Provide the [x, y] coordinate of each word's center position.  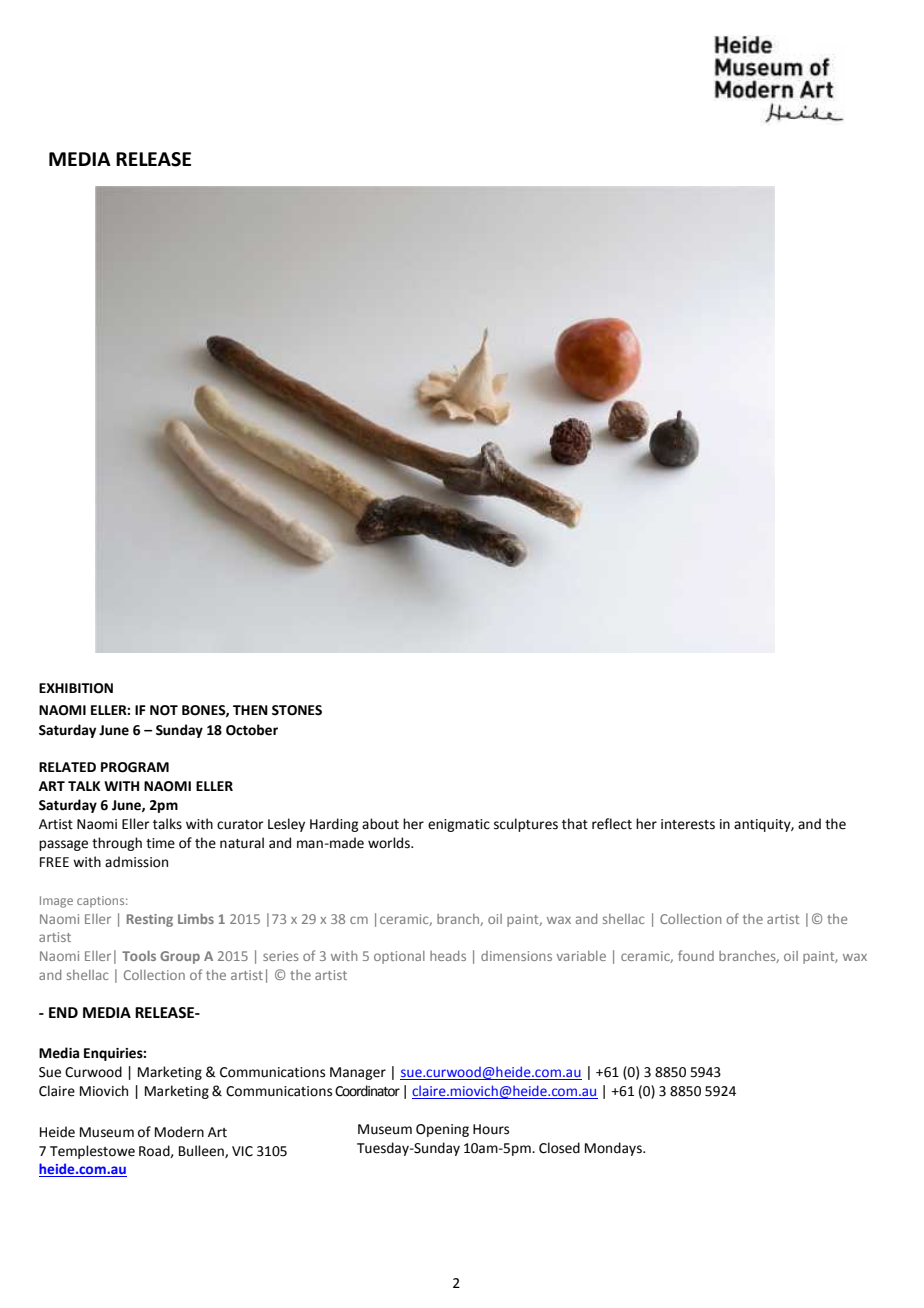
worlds [390, 843]
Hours [491, 1129]
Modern [179, 1132]
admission [136, 862]
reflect [612, 824]
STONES [297, 710]
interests [688, 824]
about [380, 824]
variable [581, 956]
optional [399, 957]
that [575, 824]
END [63, 1012]
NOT [164, 710]
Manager [358, 1073]
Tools [139, 955]
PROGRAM [135, 767]
